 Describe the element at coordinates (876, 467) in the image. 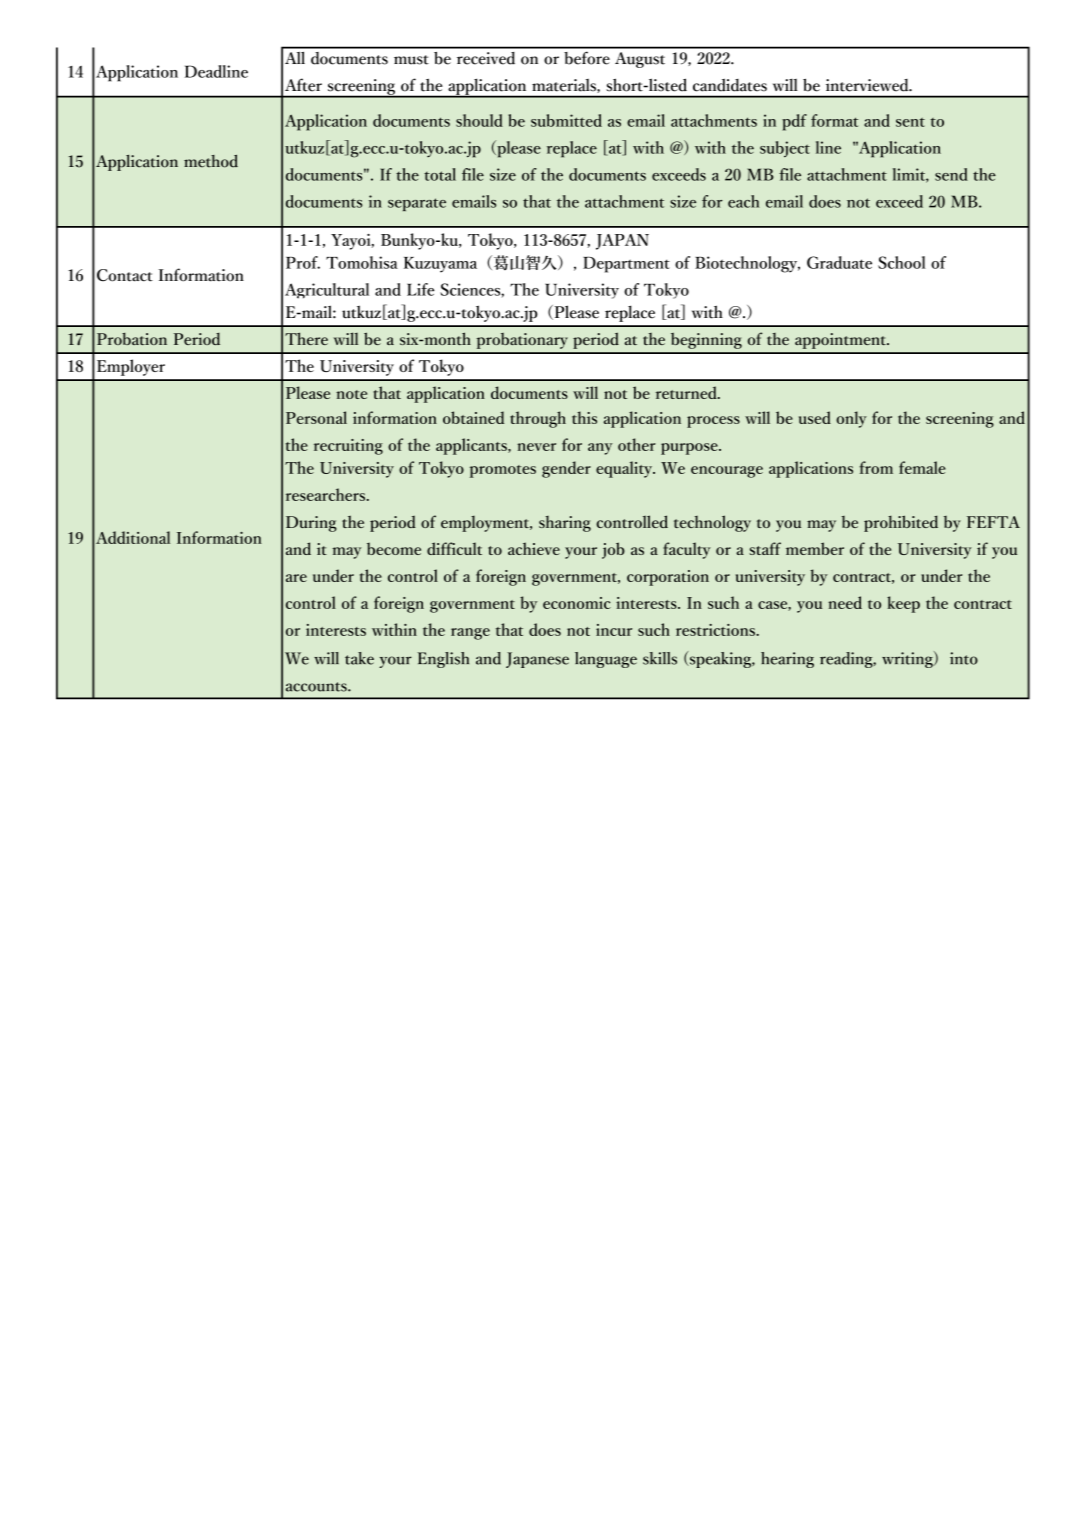

I see `from` at that location.
